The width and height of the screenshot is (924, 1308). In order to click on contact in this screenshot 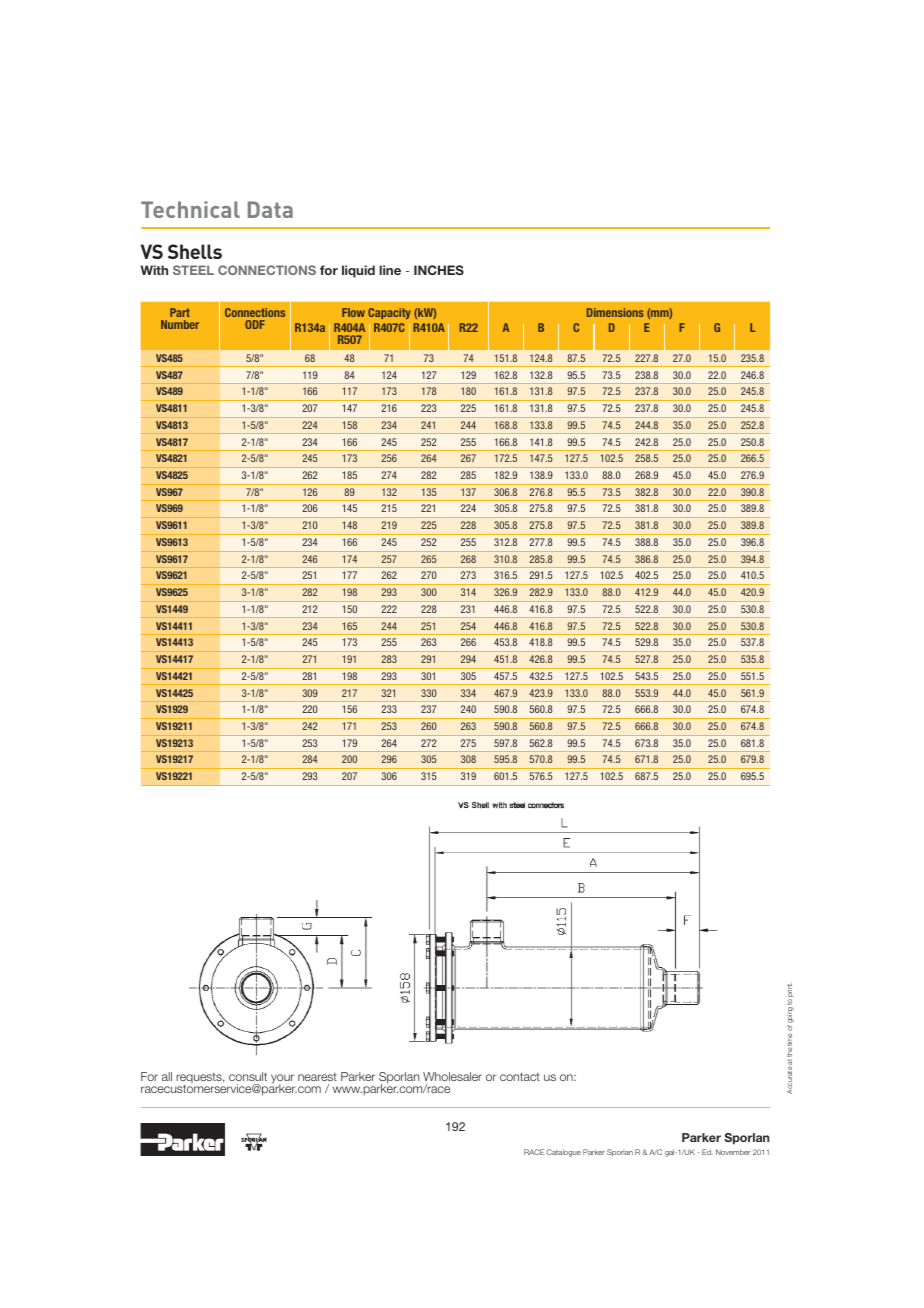, I will do `click(520, 1076)`.
